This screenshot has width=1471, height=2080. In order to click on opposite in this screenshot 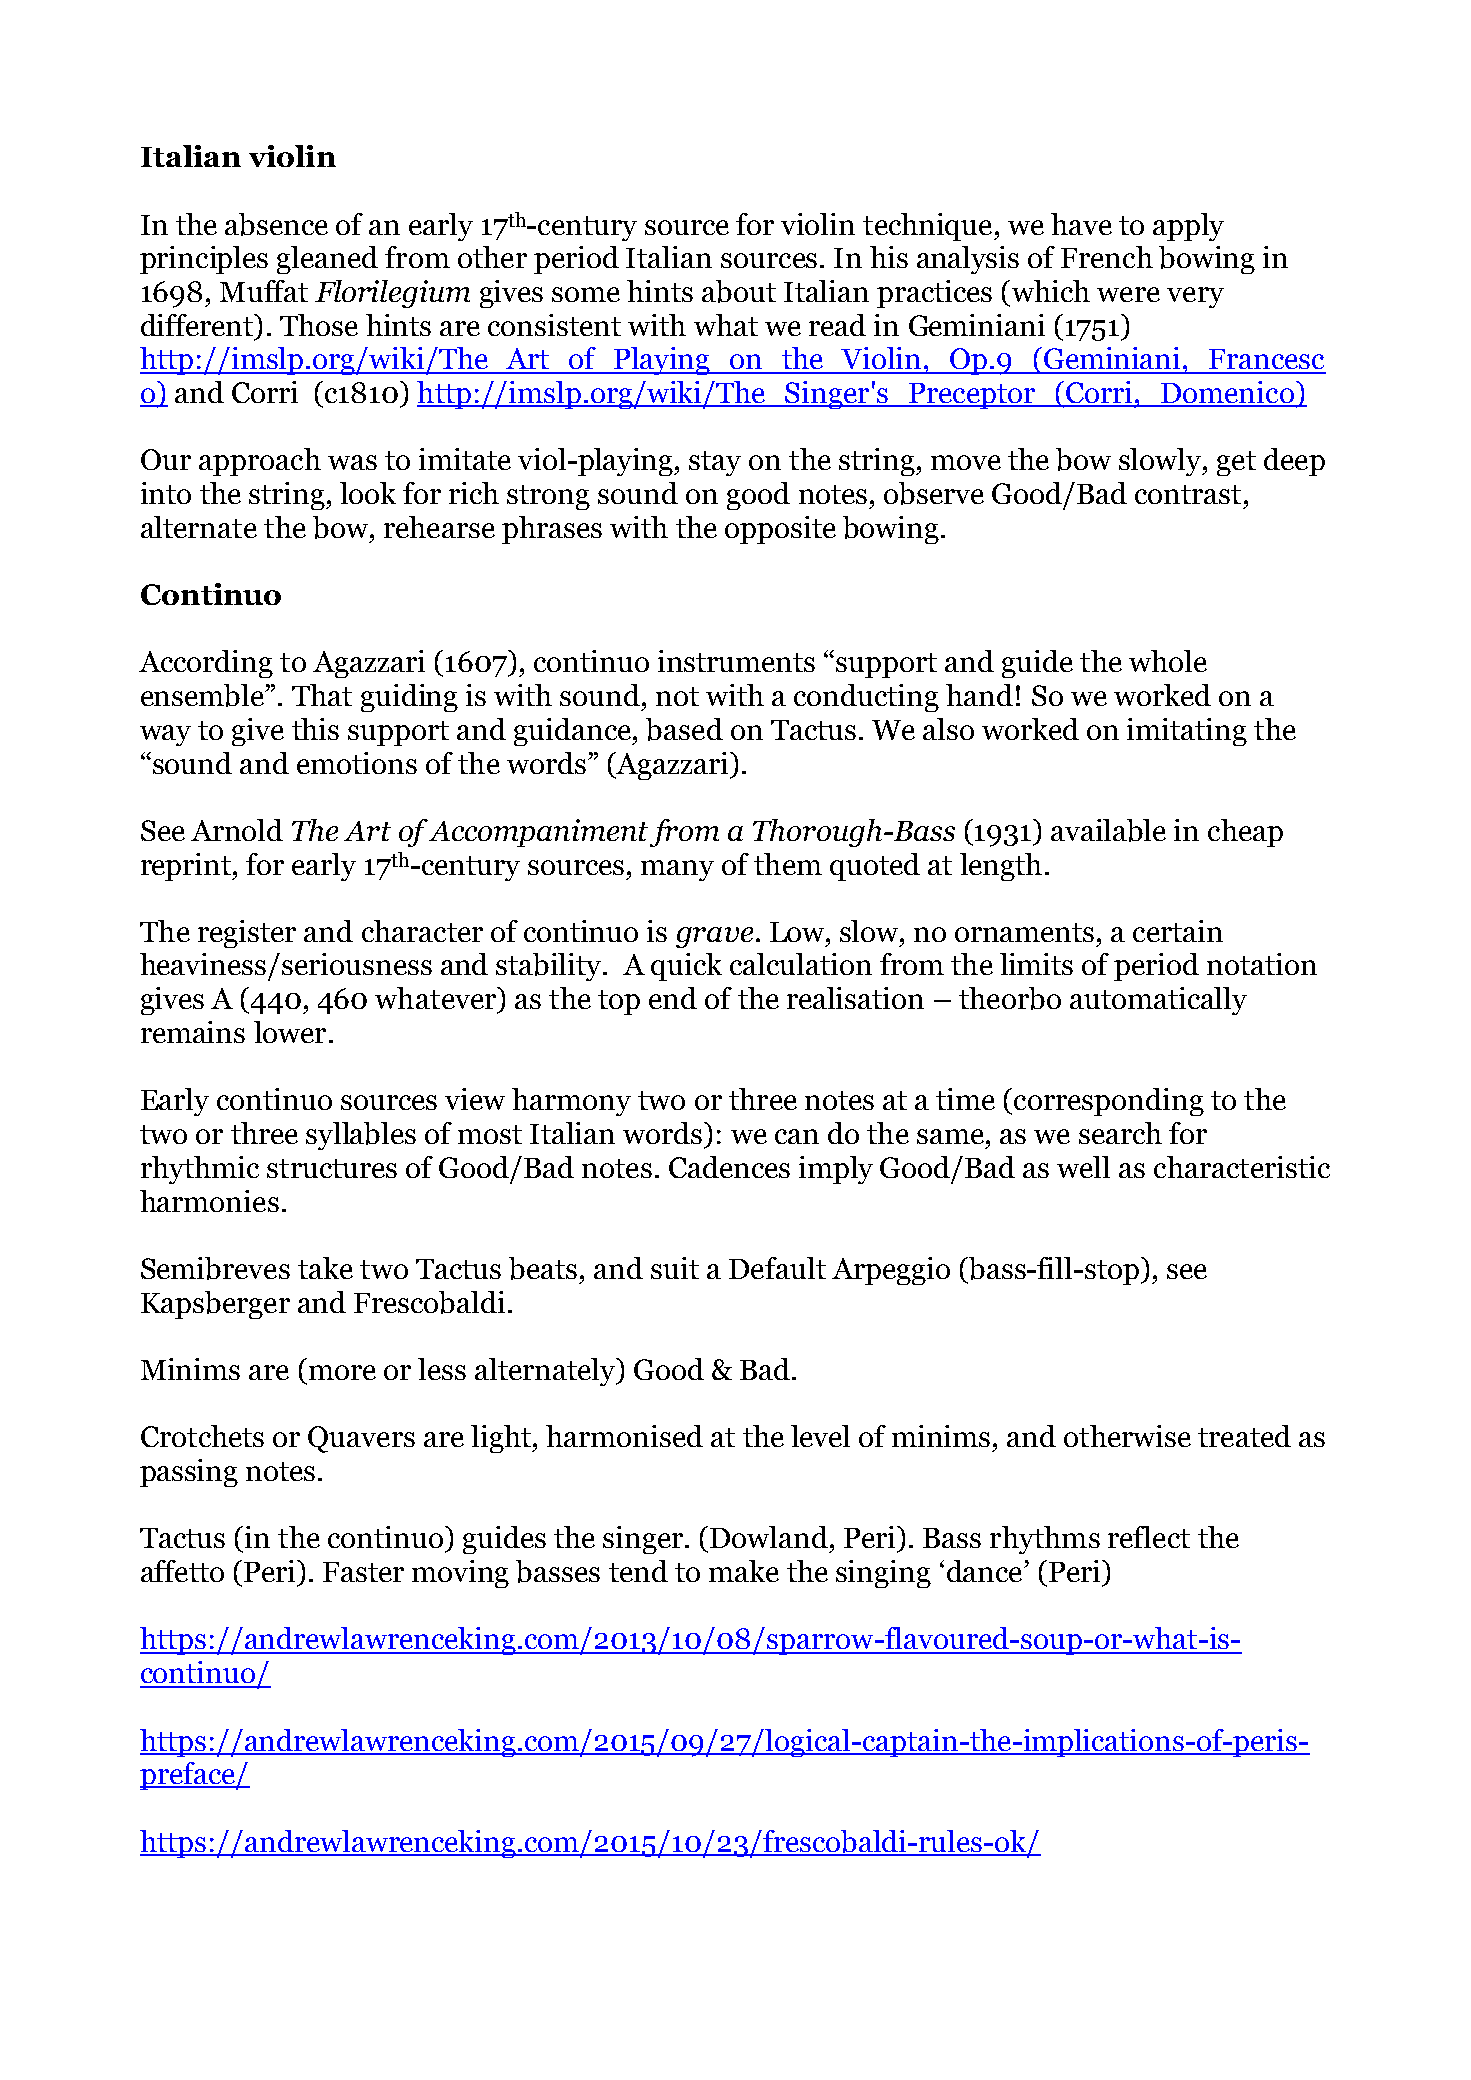, I will do `click(780, 530)`.
